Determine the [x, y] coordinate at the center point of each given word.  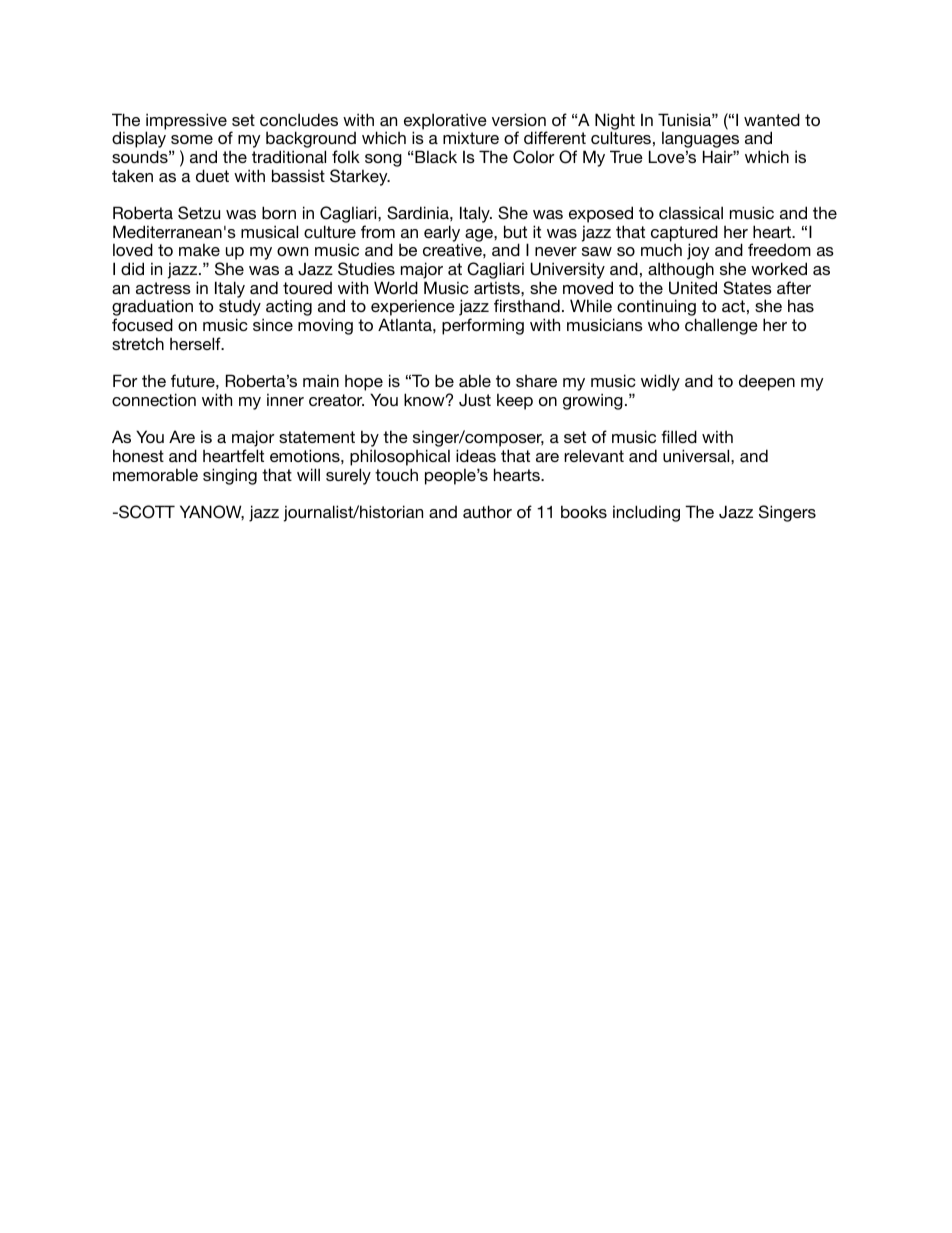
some [192, 139]
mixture [471, 137]
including [646, 513]
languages [700, 141]
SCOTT [146, 512]
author [487, 511]
